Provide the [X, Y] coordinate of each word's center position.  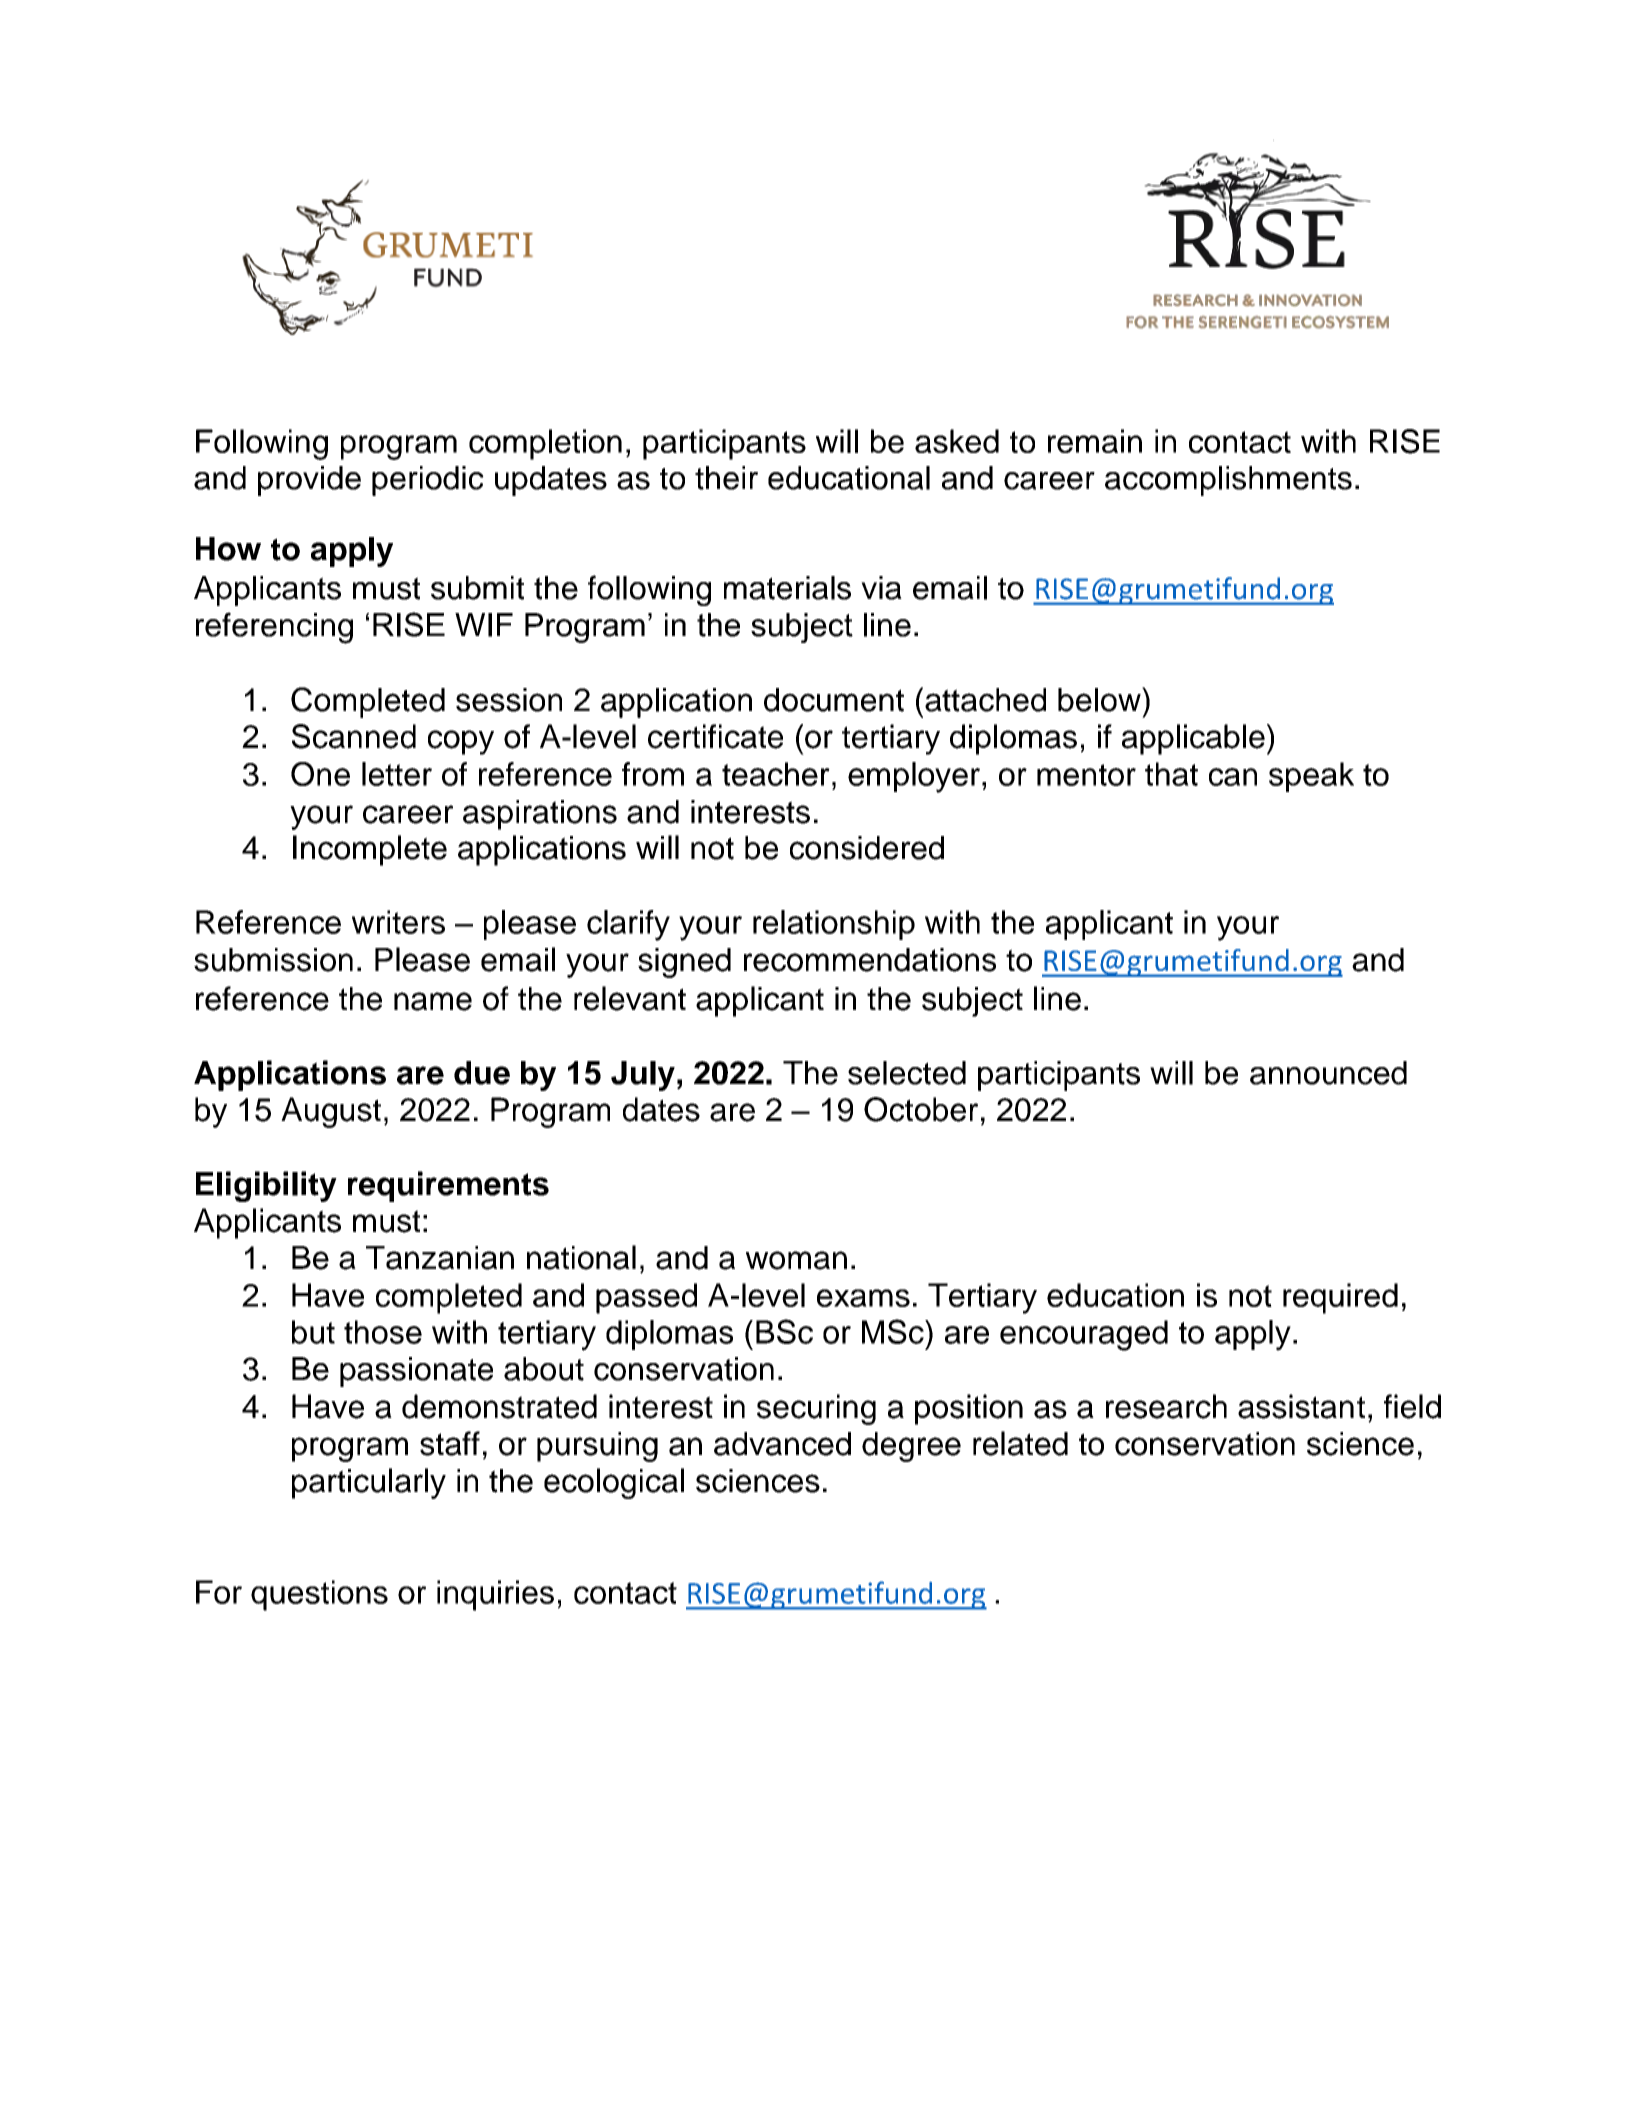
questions [319, 1595]
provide [309, 481]
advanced [782, 1444]
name [433, 1001]
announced [1328, 1073]
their [726, 478]
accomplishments [1228, 481]
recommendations [870, 960]
